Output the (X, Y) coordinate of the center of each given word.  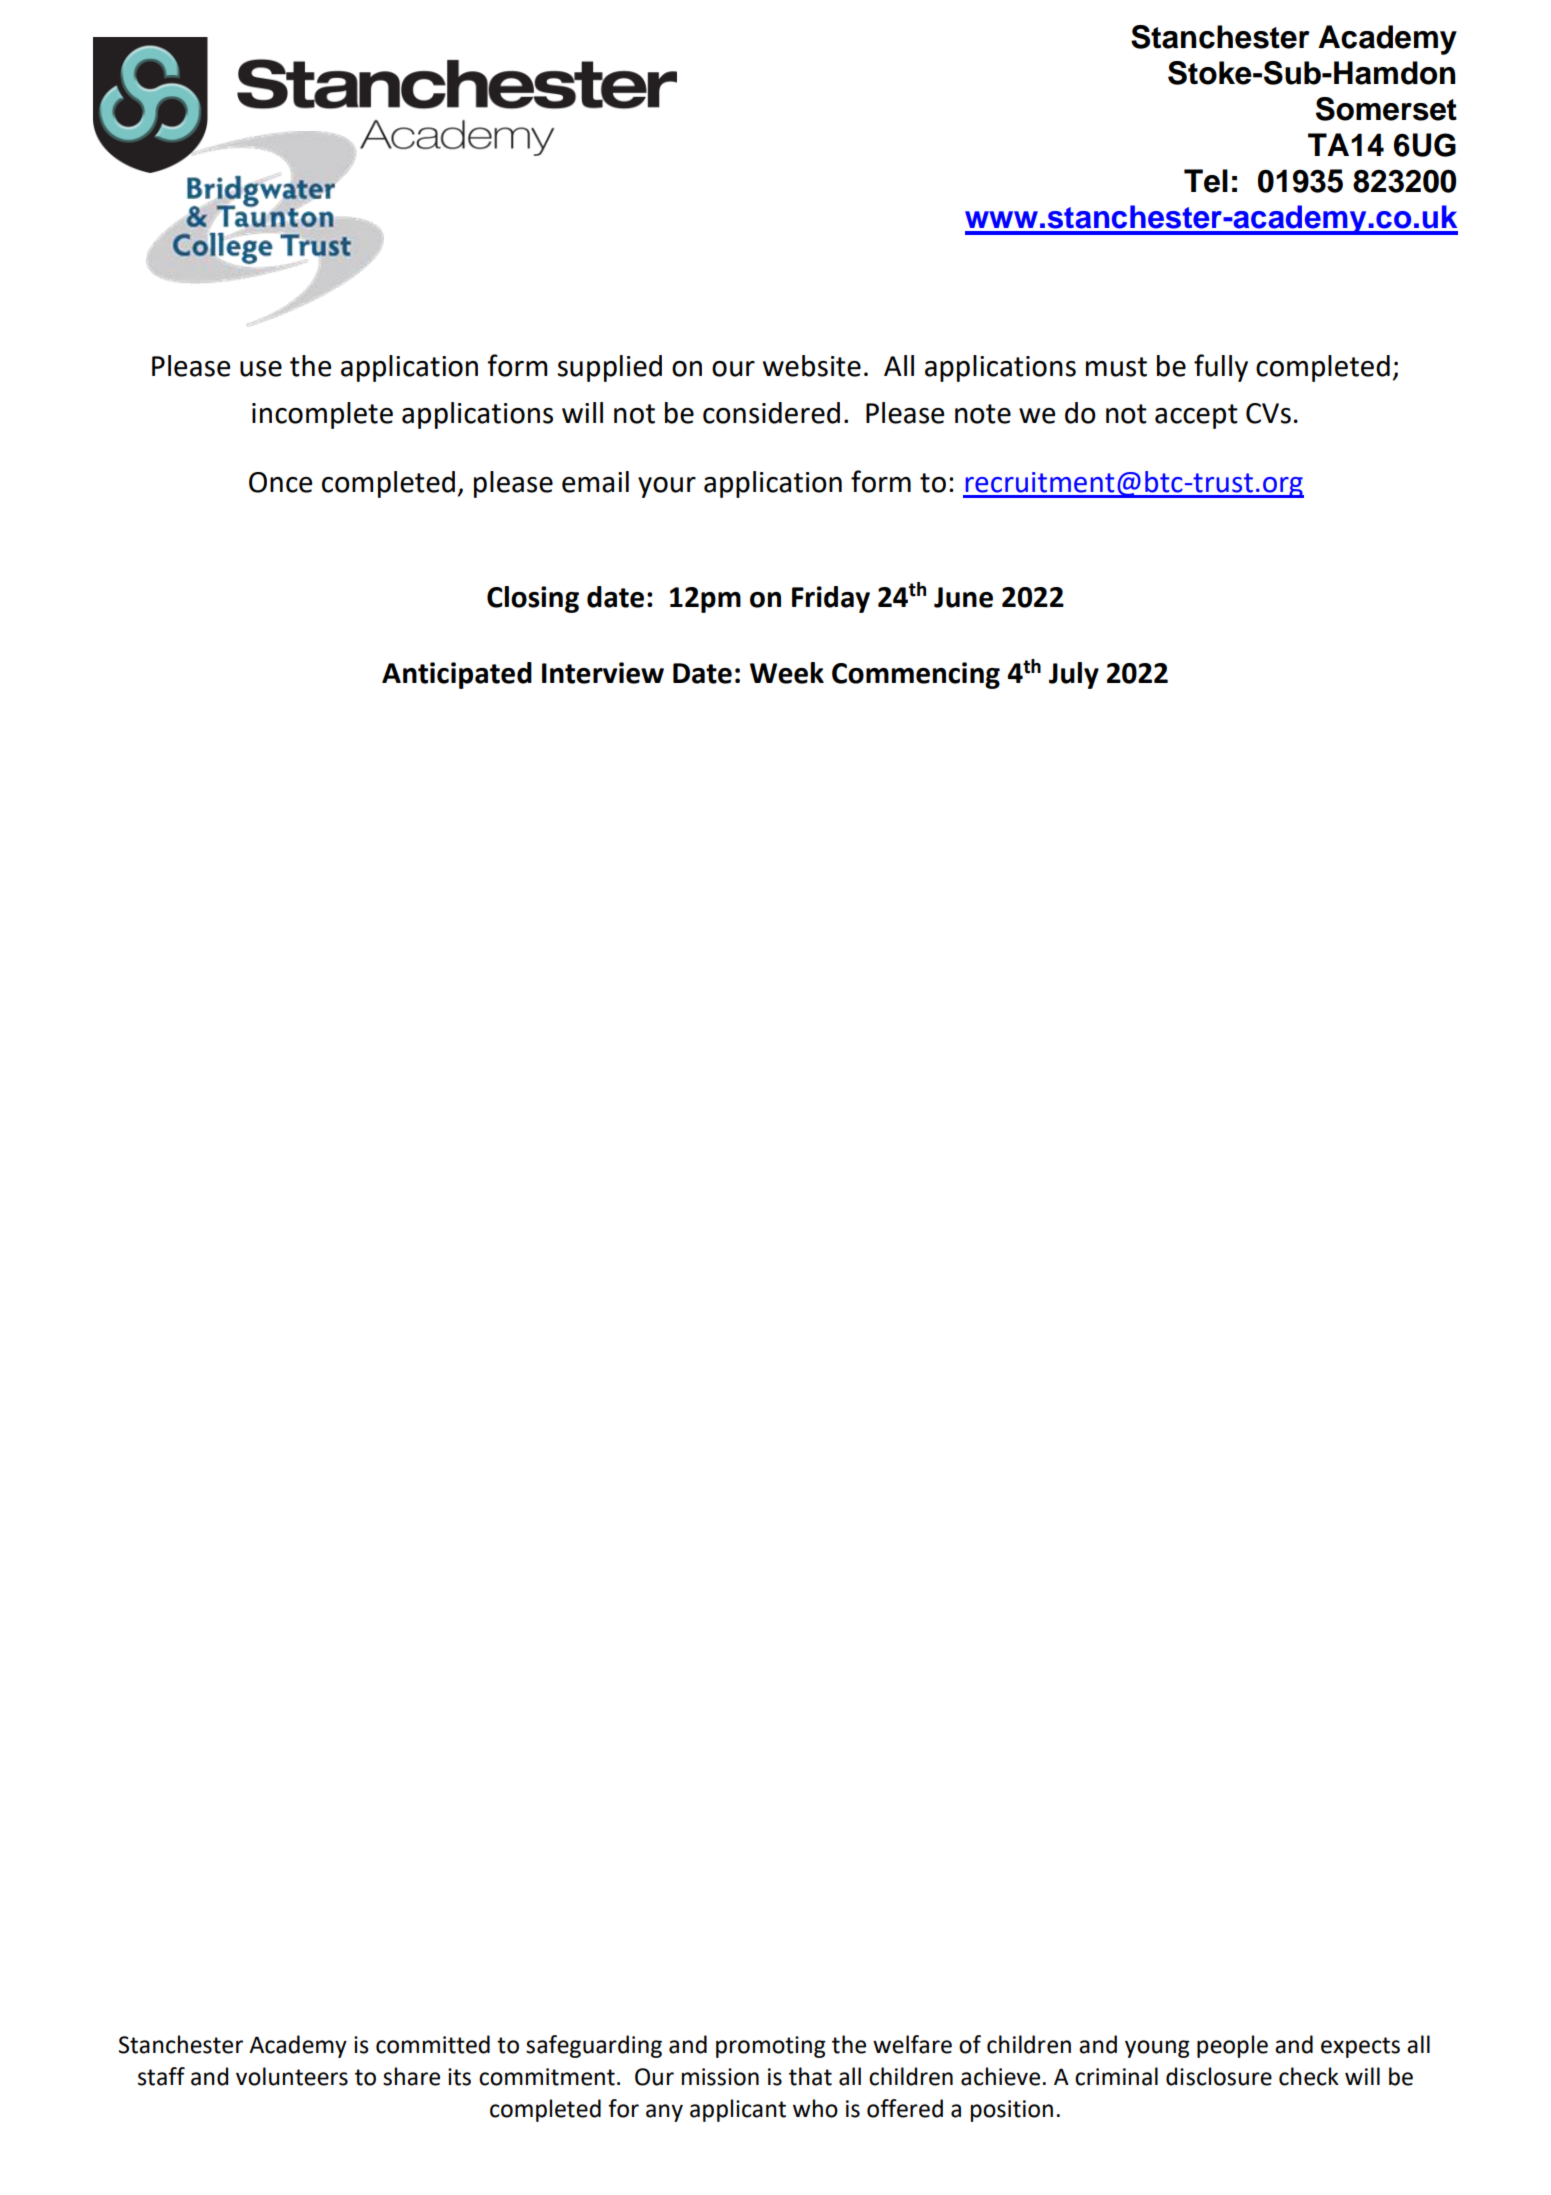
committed (433, 2044)
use (261, 369)
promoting (771, 2047)
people (1232, 2046)
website (812, 366)
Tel (1206, 181)
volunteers (292, 2076)
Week (787, 673)
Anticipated (457, 675)
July (1074, 675)
